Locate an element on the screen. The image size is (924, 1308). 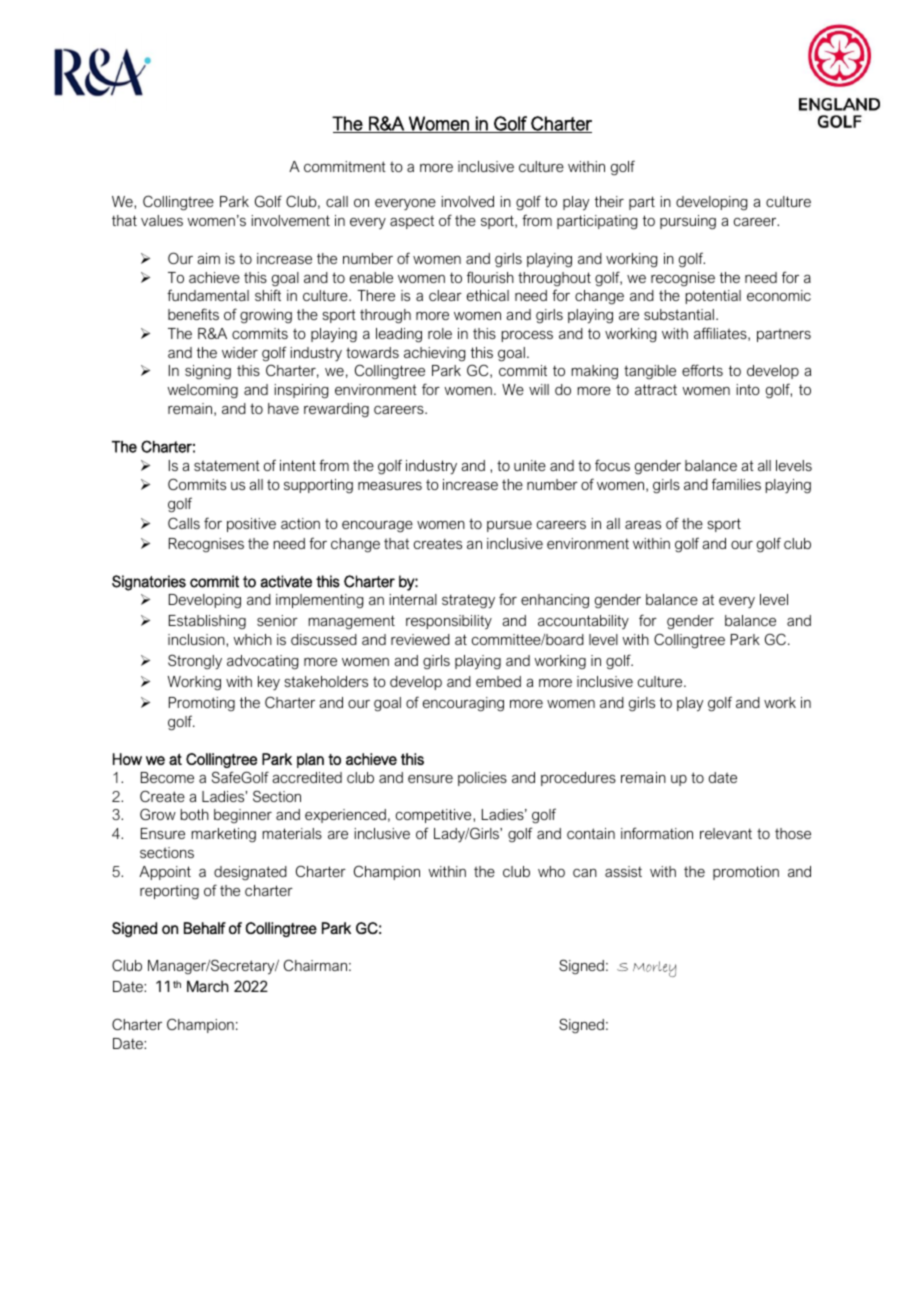
values is located at coordinates (162, 220).
